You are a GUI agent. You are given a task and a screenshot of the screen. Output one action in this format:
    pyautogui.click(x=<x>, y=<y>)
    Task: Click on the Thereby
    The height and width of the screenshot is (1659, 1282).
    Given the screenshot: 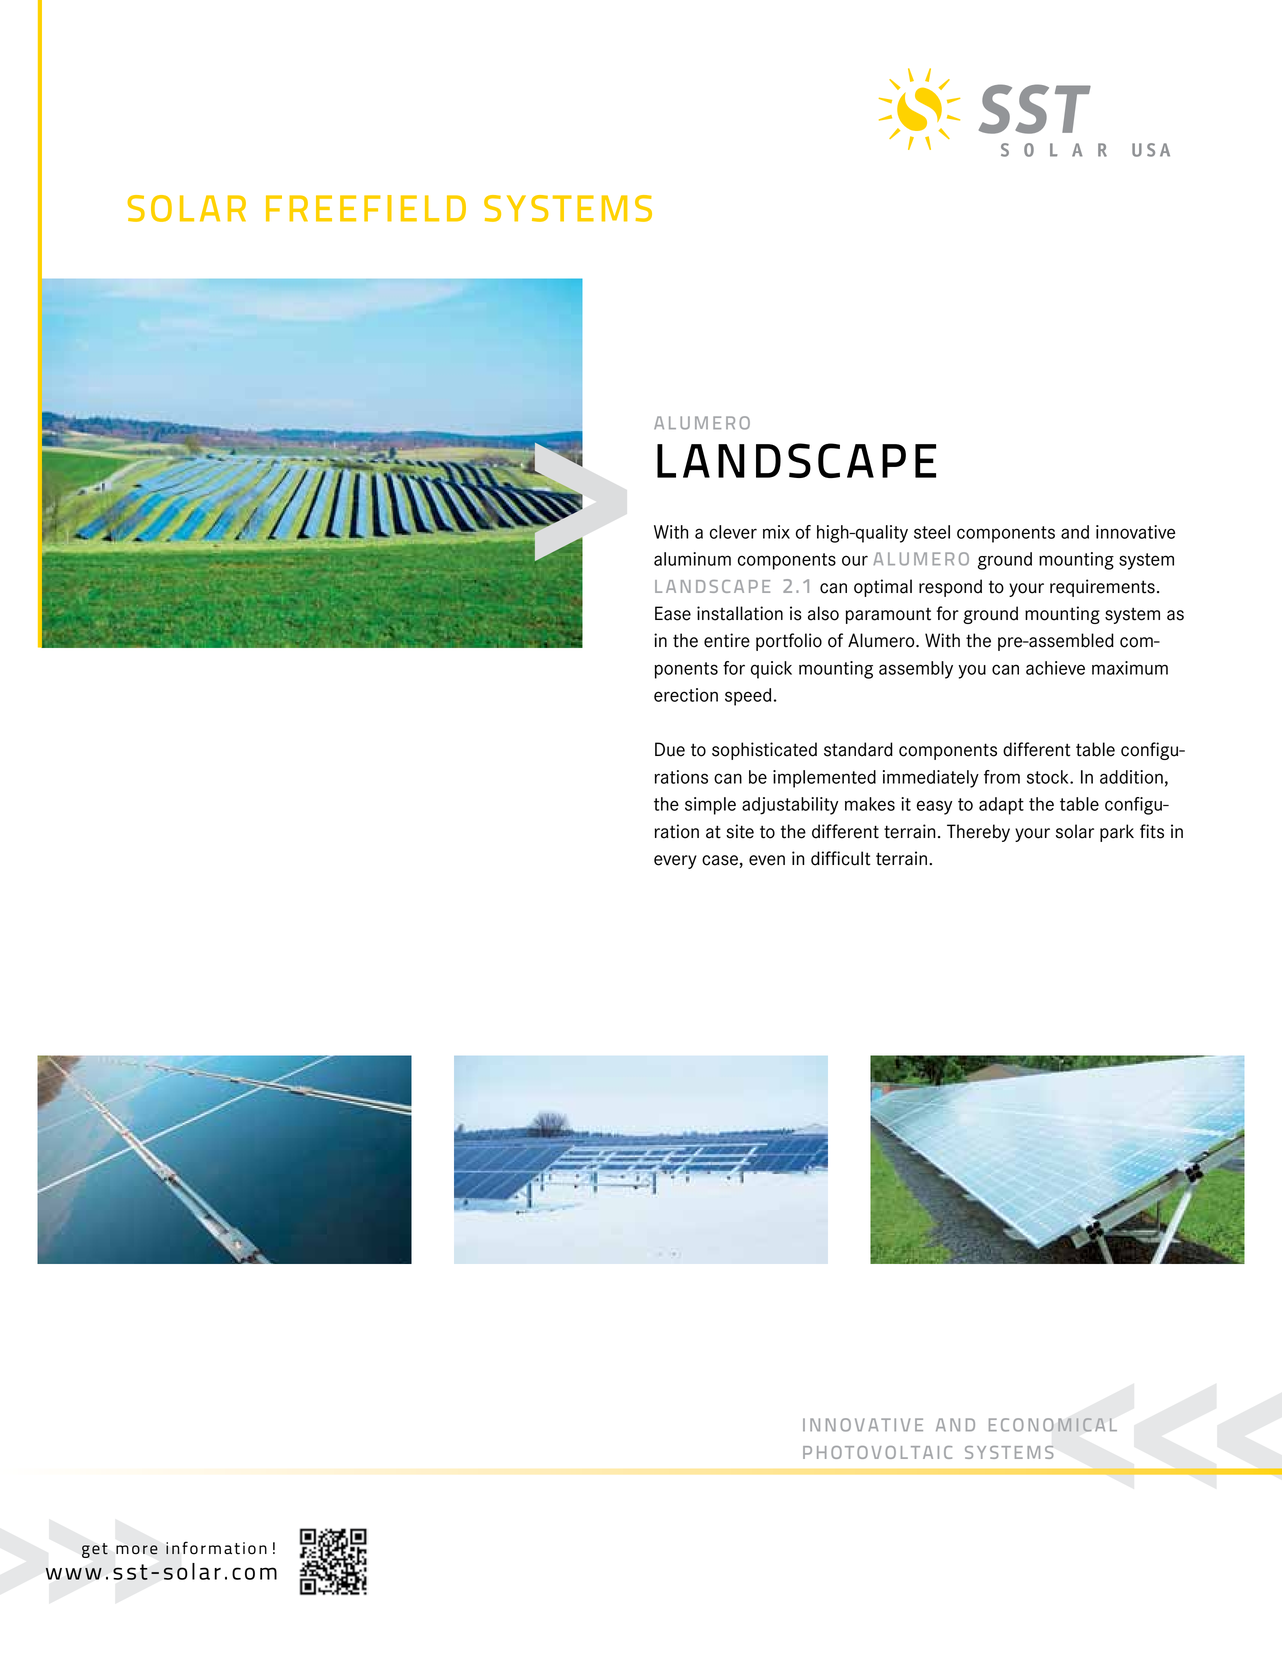 What is the action you would take?
    pyautogui.click(x=978, y=833)
